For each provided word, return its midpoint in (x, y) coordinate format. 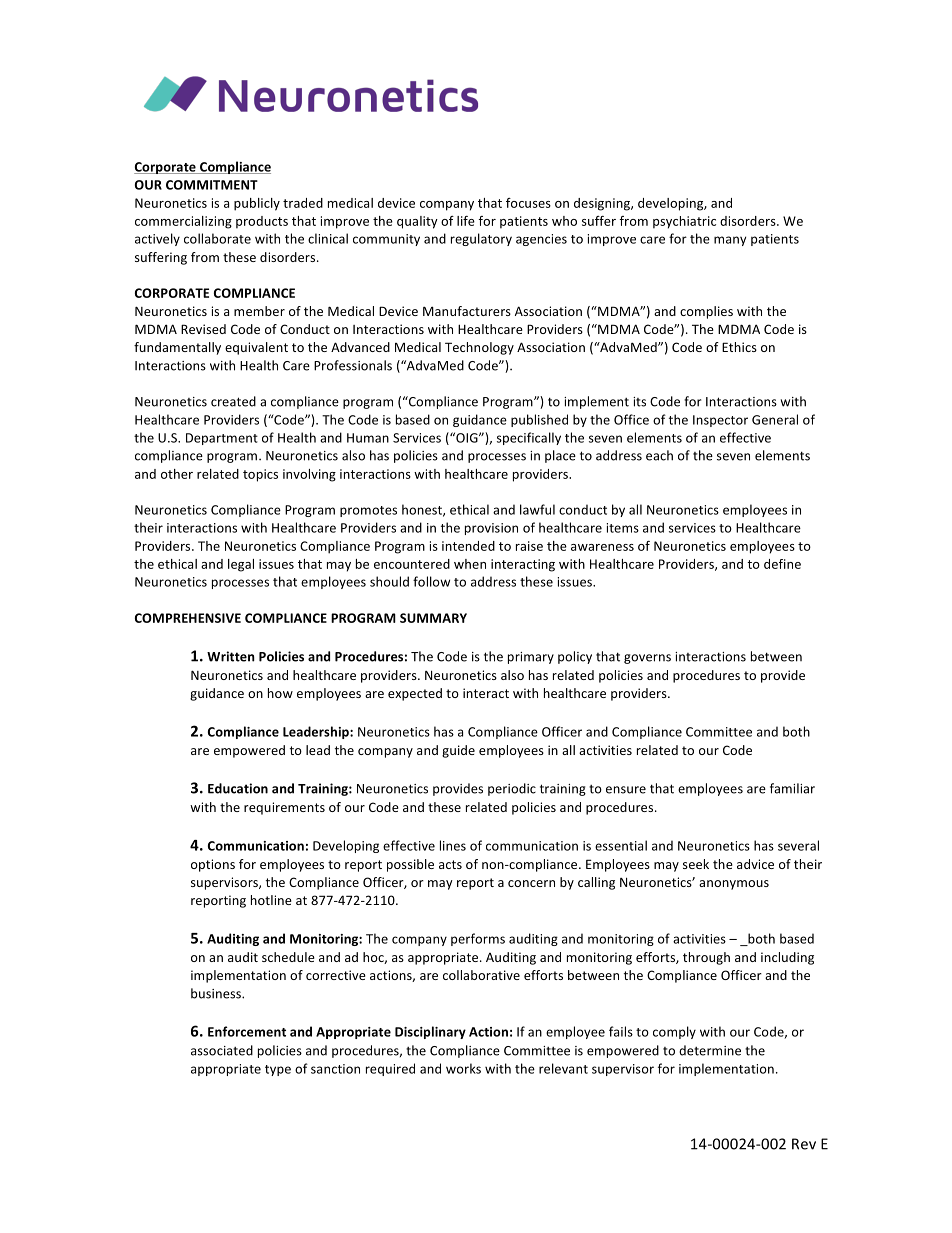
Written (231, 656)
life (466, 221)
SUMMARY (433, 618)
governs (647, 659)
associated (222, 1050)
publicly (257, 204)
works (463, 1068)
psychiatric (684, 222)
